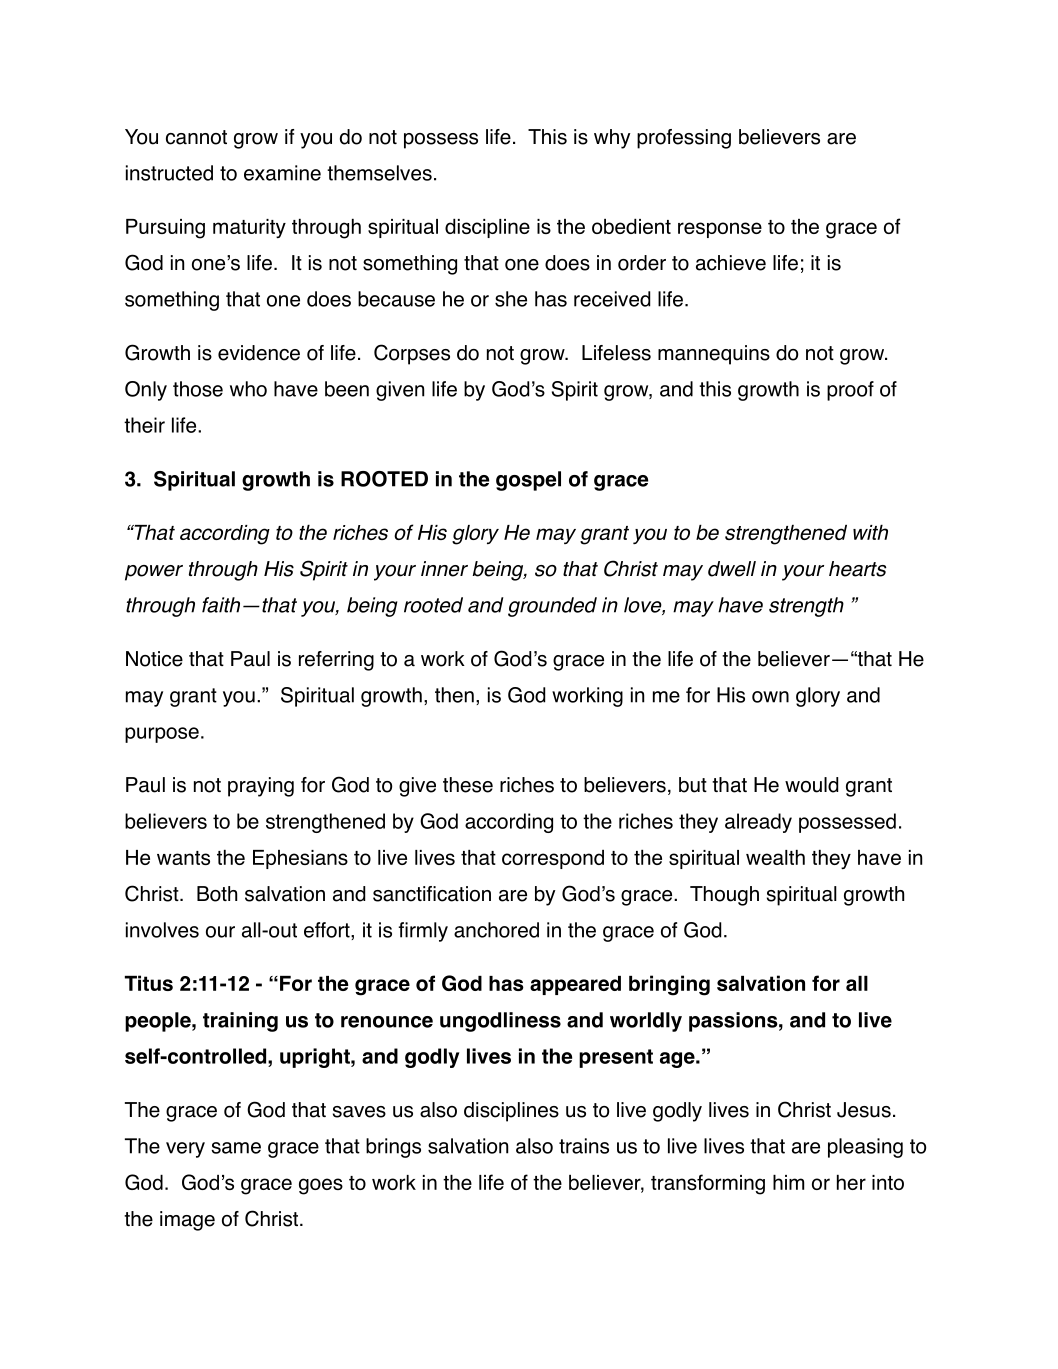  What do you see at coordinates (612, 139) in the page?
I see `why` at bounding box center [612, 139].
